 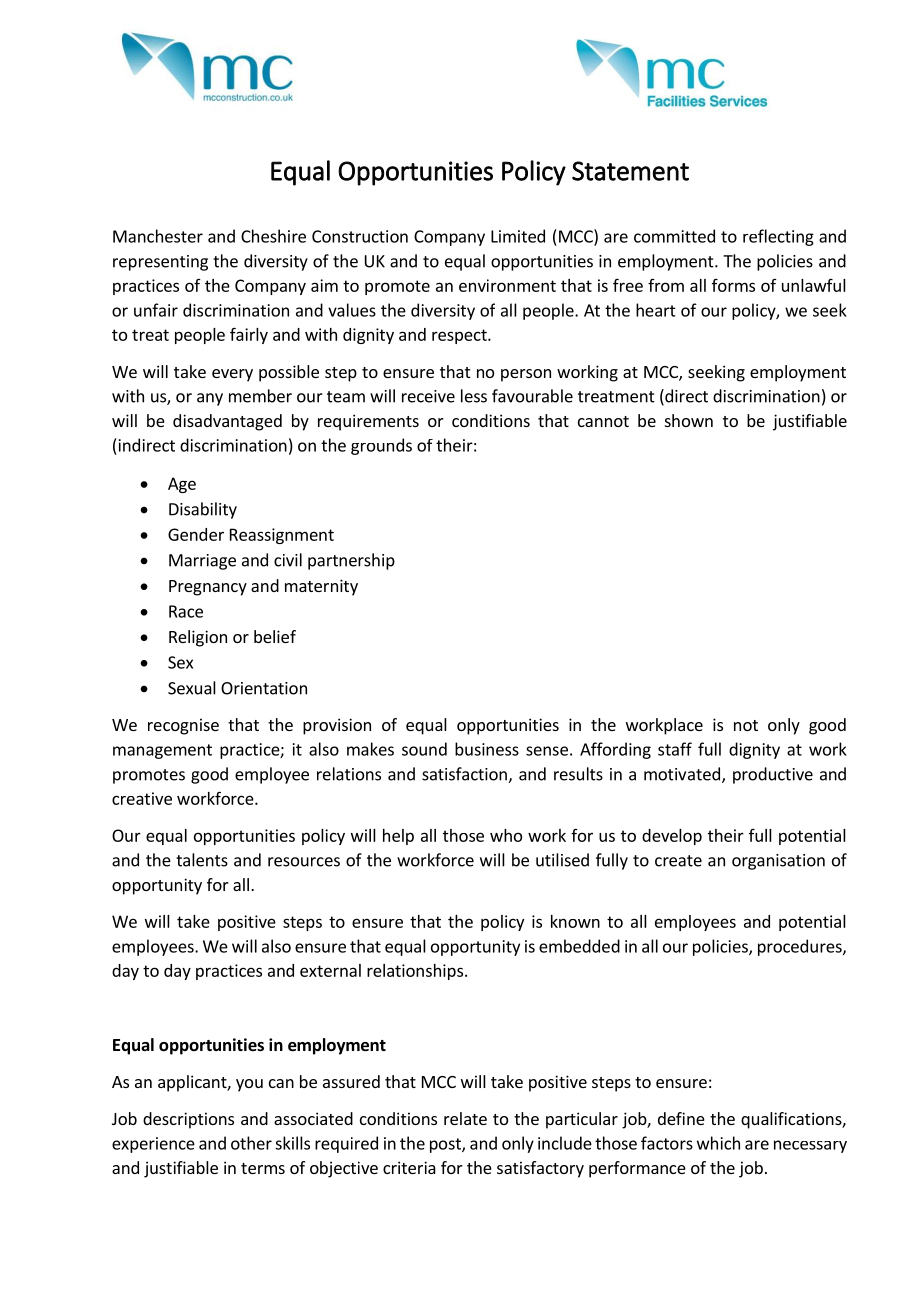 I want to click on less, so click(x=474, y=396).
